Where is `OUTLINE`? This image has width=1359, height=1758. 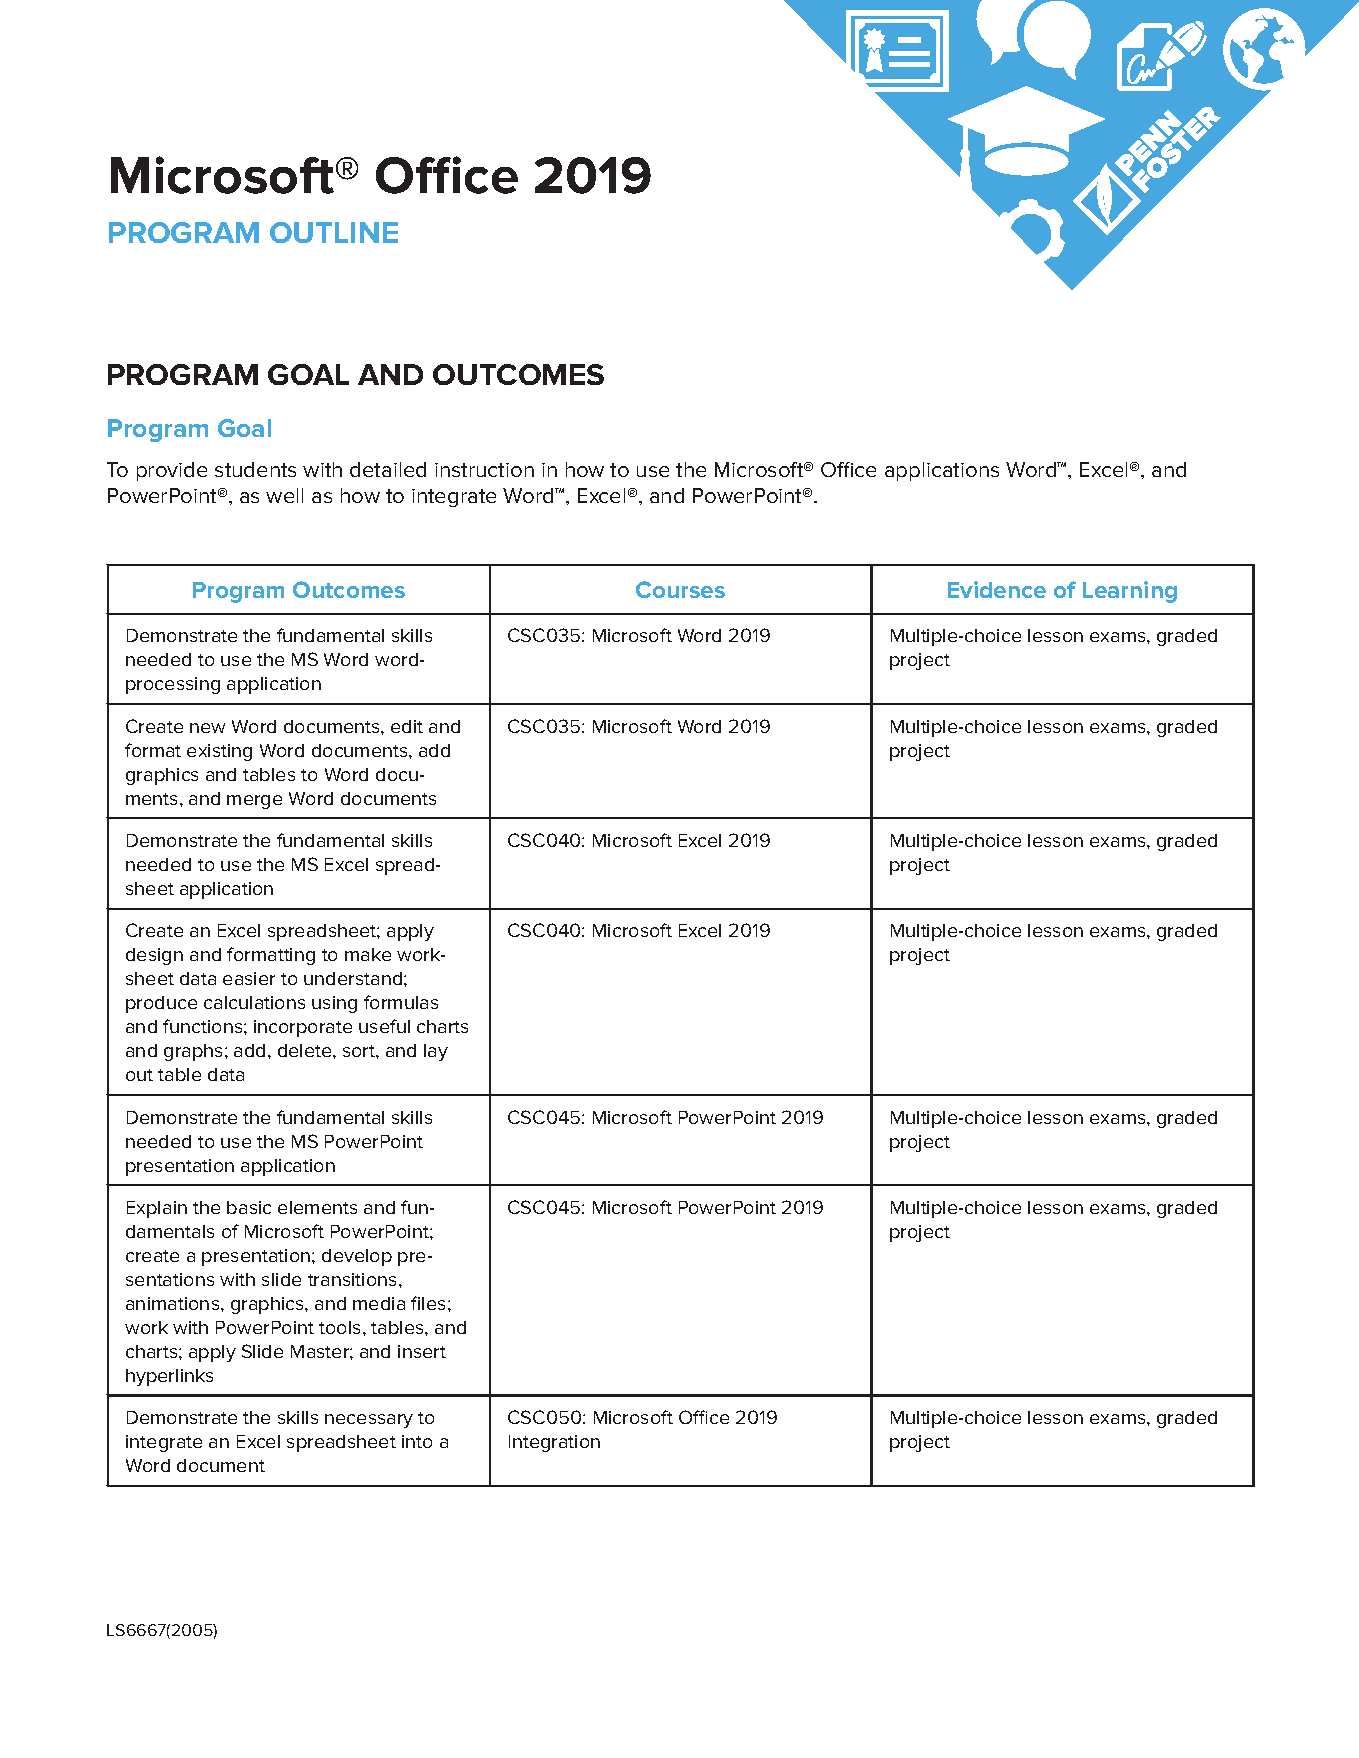
OUTLINE is located at coordinates (334, 232).
